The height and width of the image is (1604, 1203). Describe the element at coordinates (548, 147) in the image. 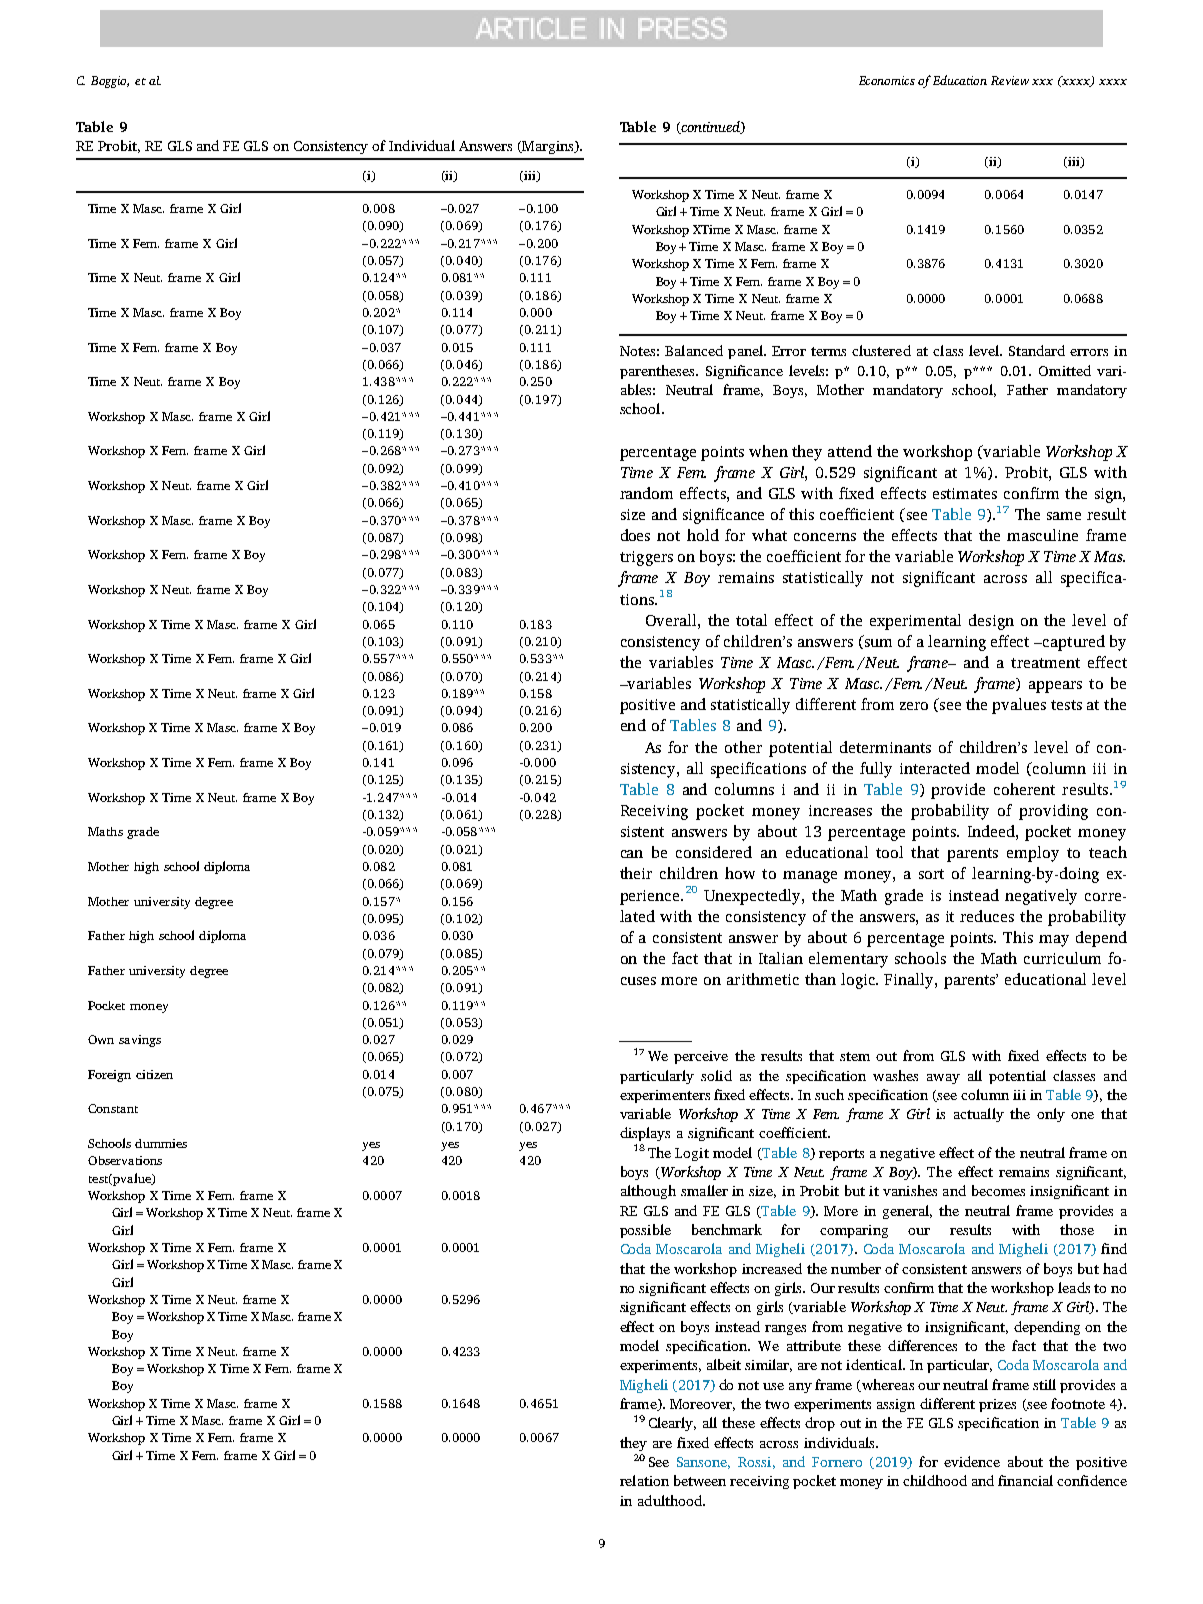

I see `Margins` at that location.
